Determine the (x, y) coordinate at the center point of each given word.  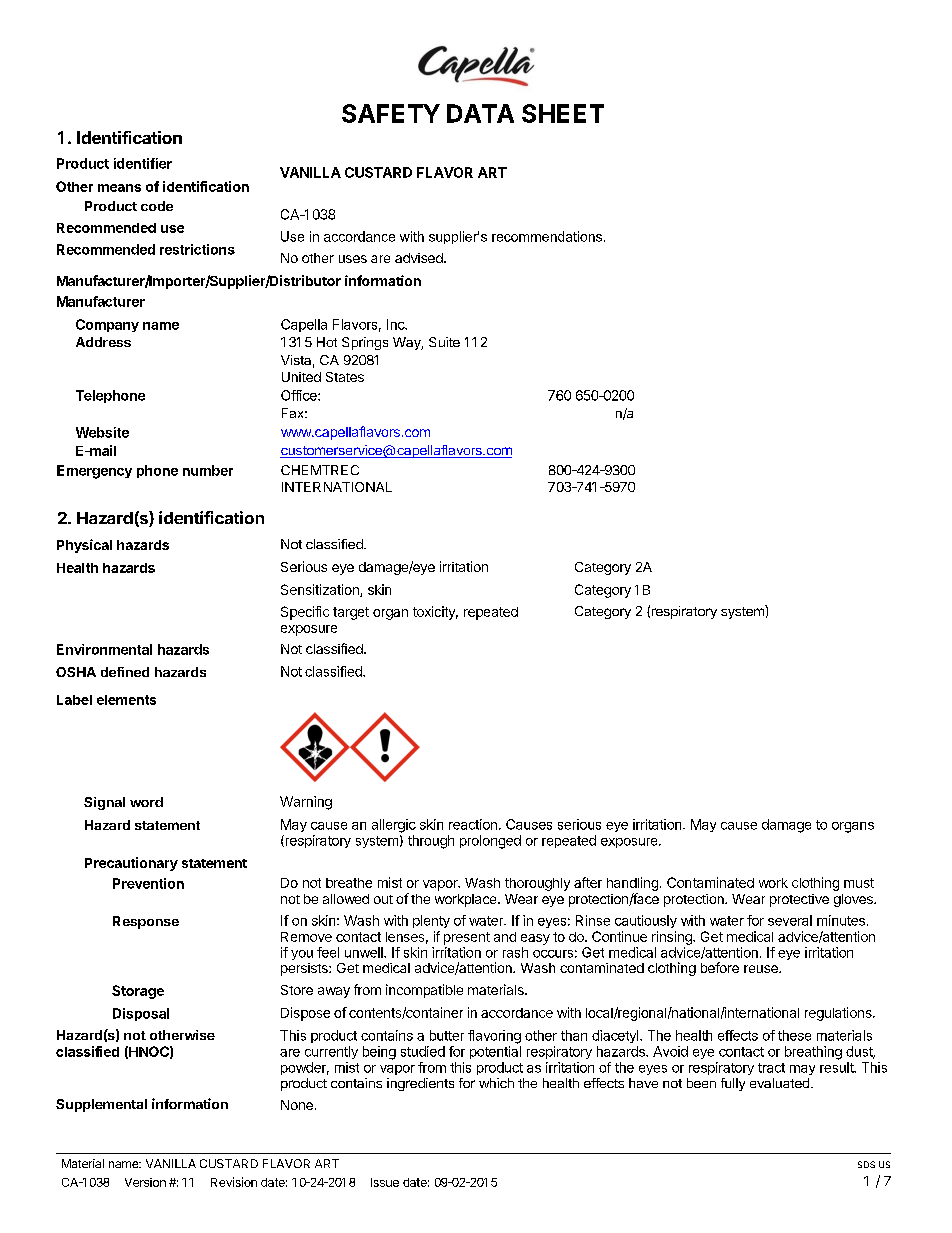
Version (145, 1182)
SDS (866, 1164)
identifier (143, 163)
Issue (385, 1182)
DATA (480, 113)
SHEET (563, 113)
